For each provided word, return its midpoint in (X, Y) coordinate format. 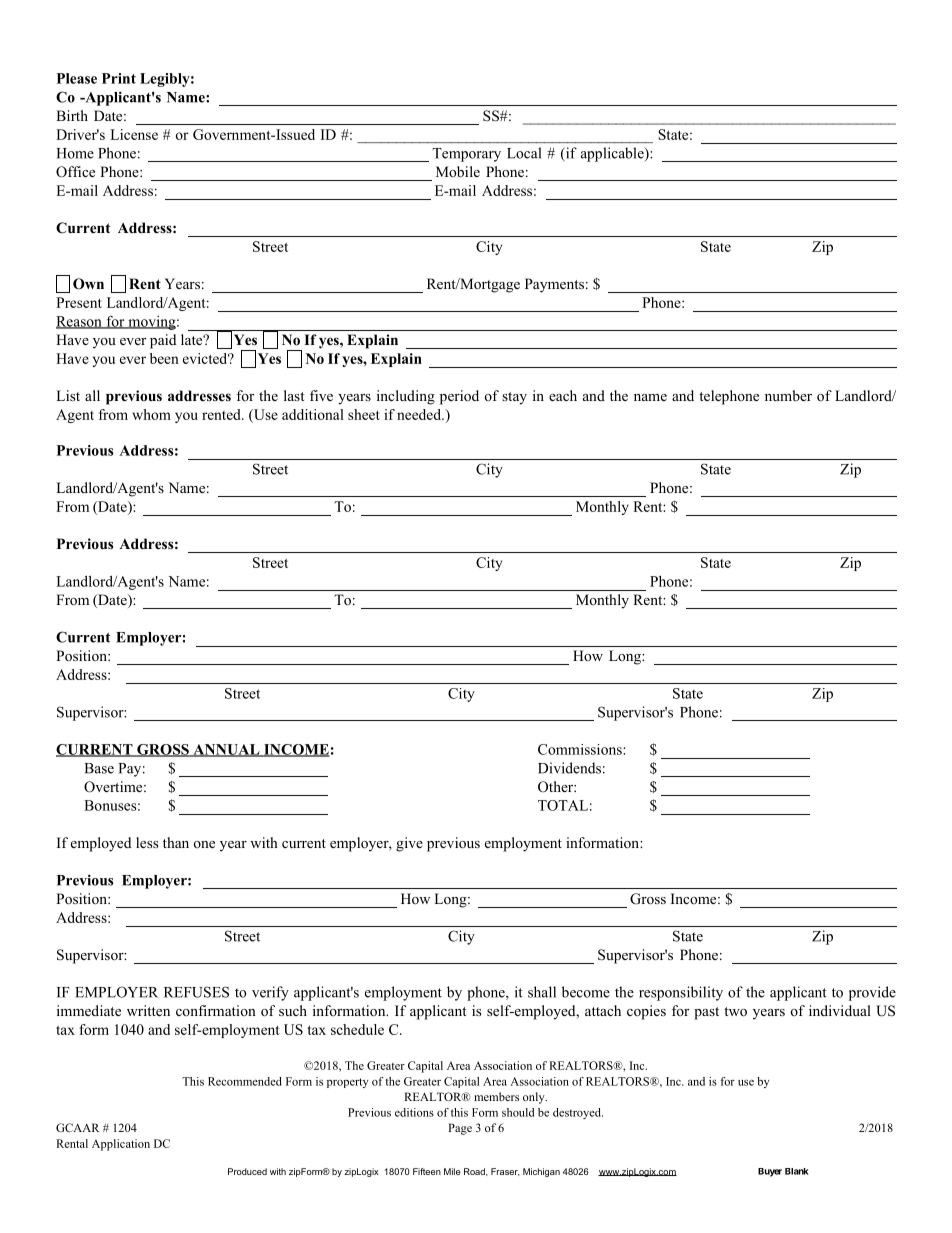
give (409, 844)
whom (151, 414)
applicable (613, 154)
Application (121, 1145)
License (134, 134)
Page (460, 1129)
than (176, 842)
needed (420, 414)
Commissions (581, 749)
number (788, 395)
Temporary (466, 155)
